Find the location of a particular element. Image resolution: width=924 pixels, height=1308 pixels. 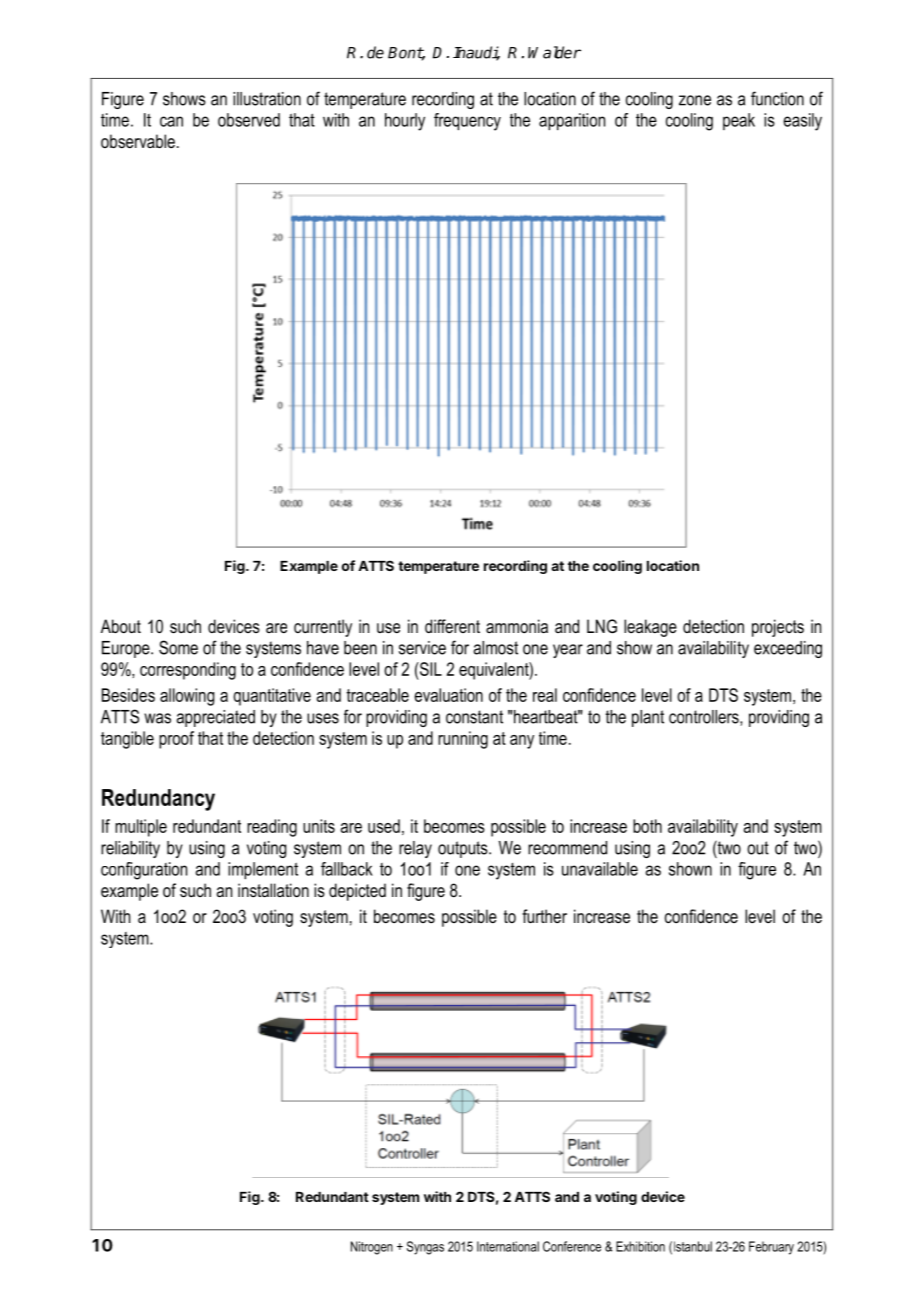

evaluation is located at coordinates (448, 695).
